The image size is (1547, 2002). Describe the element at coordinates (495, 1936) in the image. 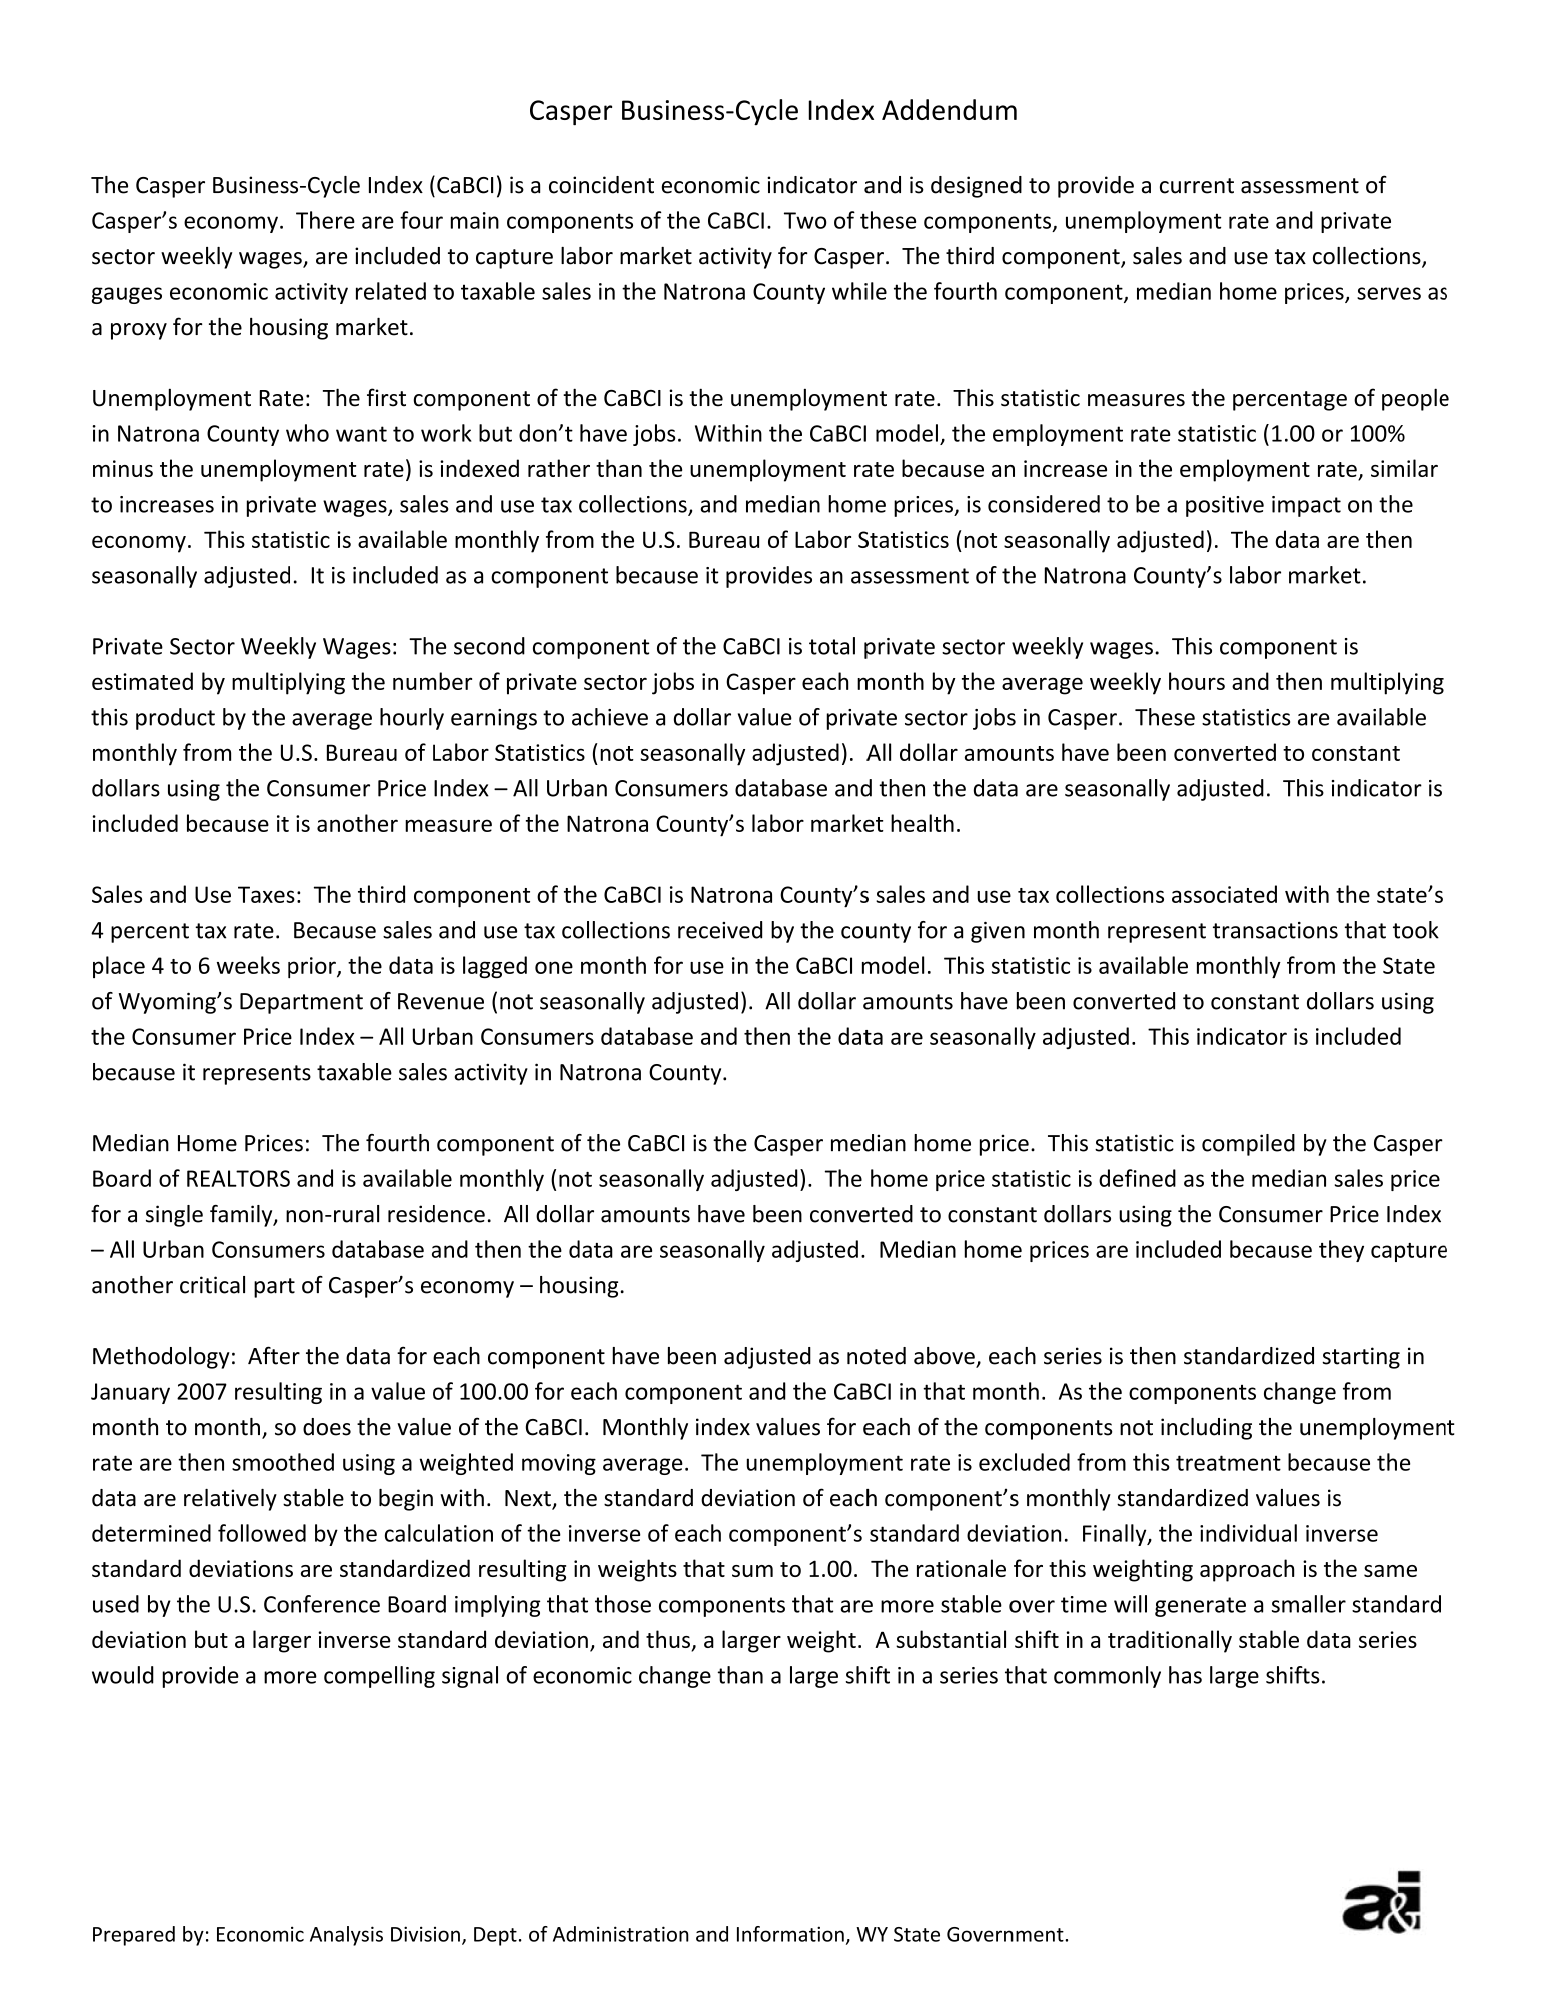

I see `Dept` at that location.
